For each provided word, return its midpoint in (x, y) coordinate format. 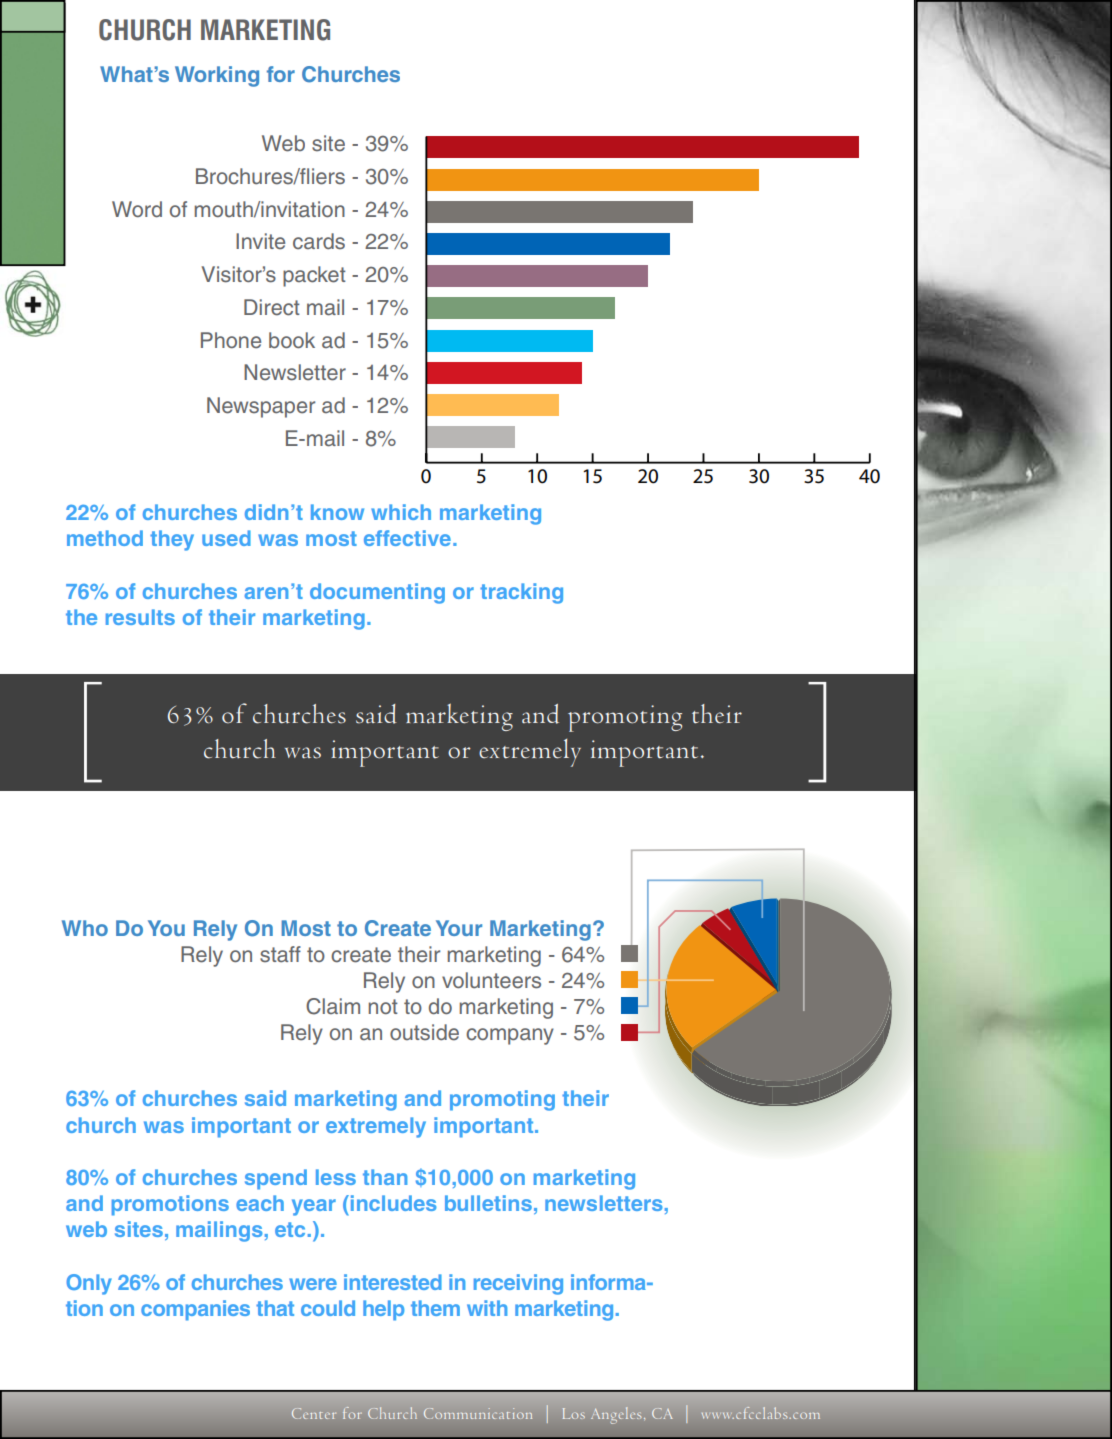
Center (314, 1413)
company (510, 1036)
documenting (377, 593)
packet (314, 276)
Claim (333, 1006)
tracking (521, 593)
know (337, 512)
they (172, 540)
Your (459, 928)
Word (137, 209)
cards (319, 241)
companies (195, 1310)
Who (85, 928)
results (140, 617)
